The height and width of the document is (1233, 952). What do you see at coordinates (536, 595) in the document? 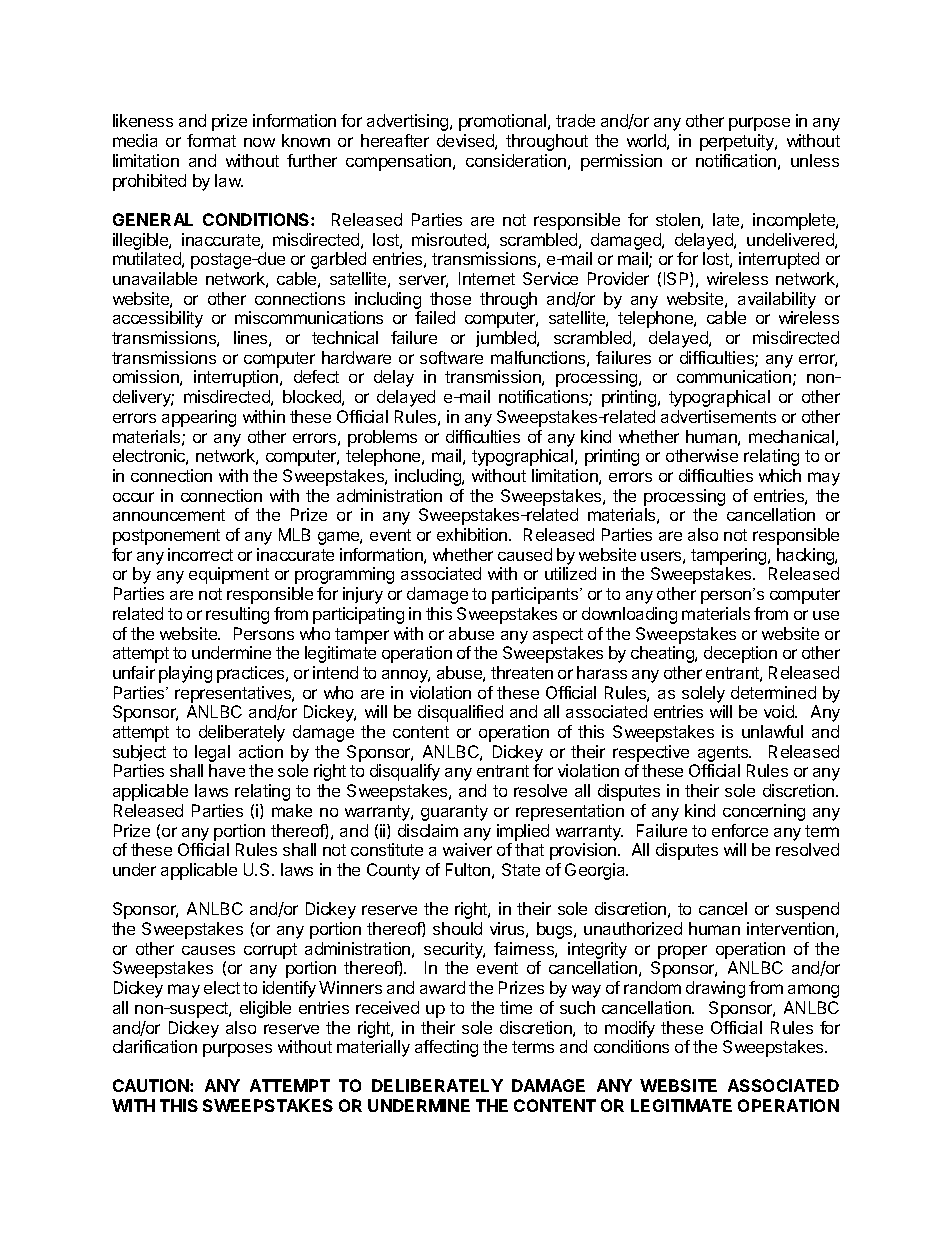
I see `participants` at bounding box center [536, 595].
